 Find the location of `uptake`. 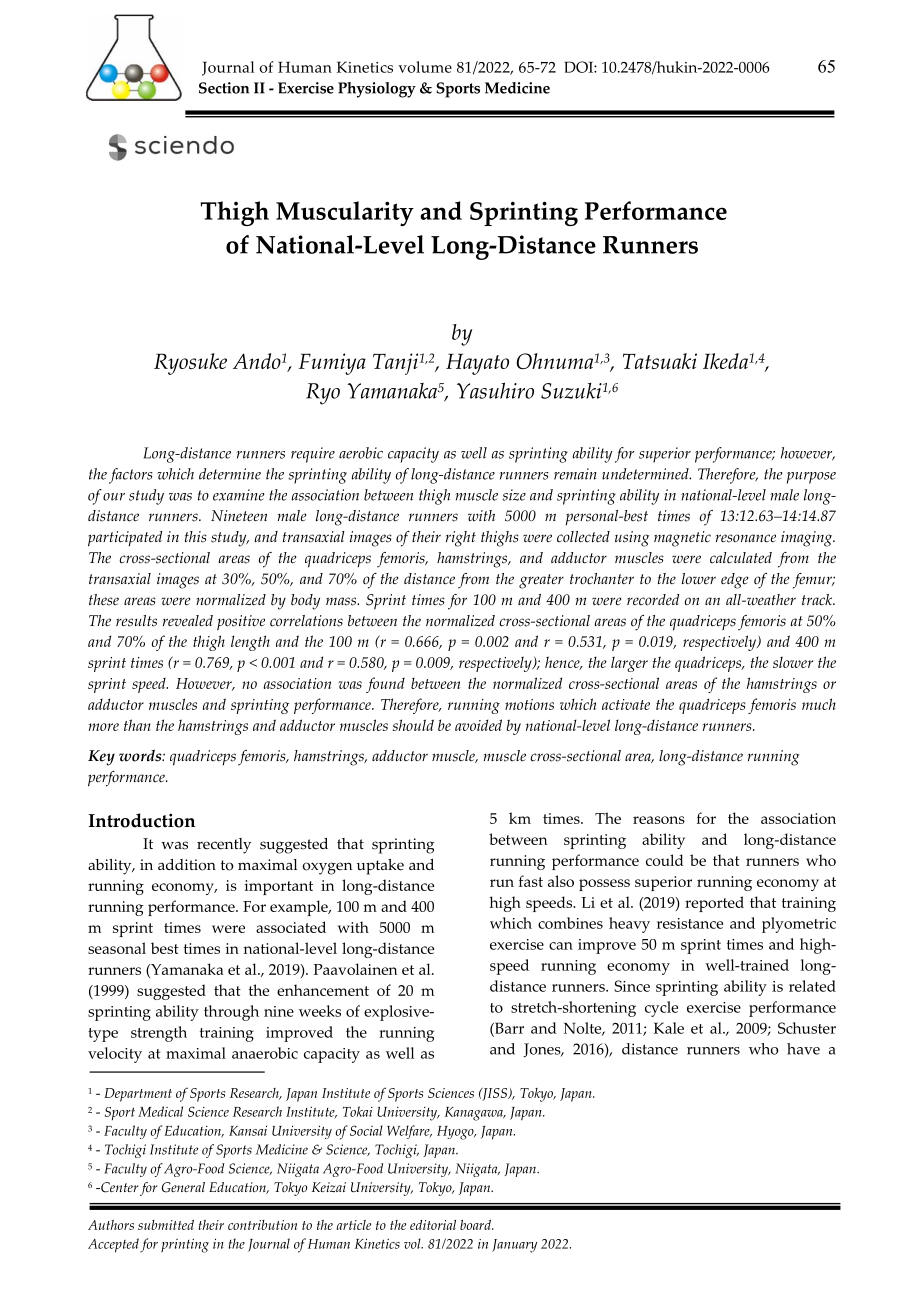

uptake is located at coordinates (380, 867).
